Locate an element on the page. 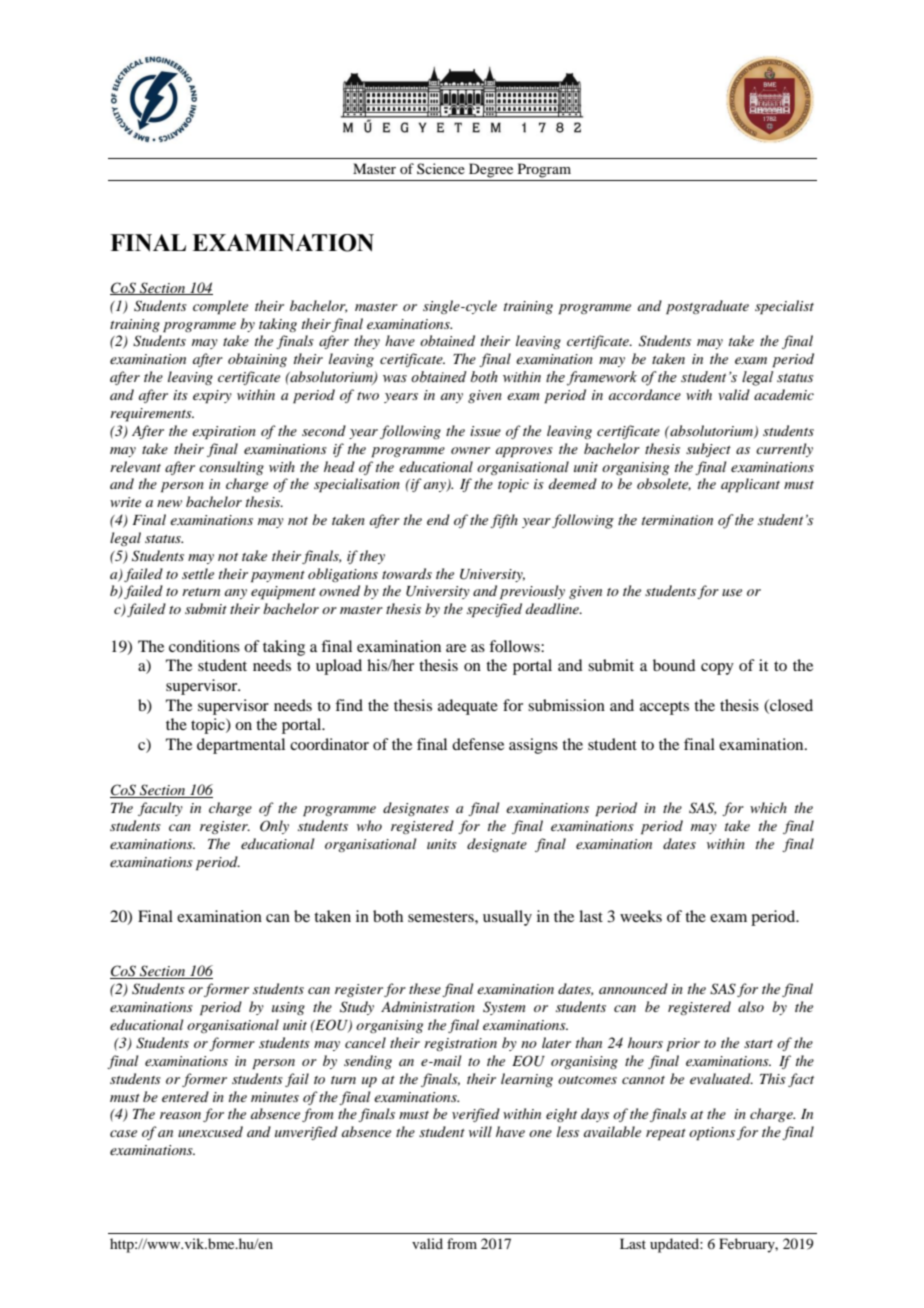 Image resolution: width=924 pixels, height=1308 pixels. are is located at coordinates (456, 648).
